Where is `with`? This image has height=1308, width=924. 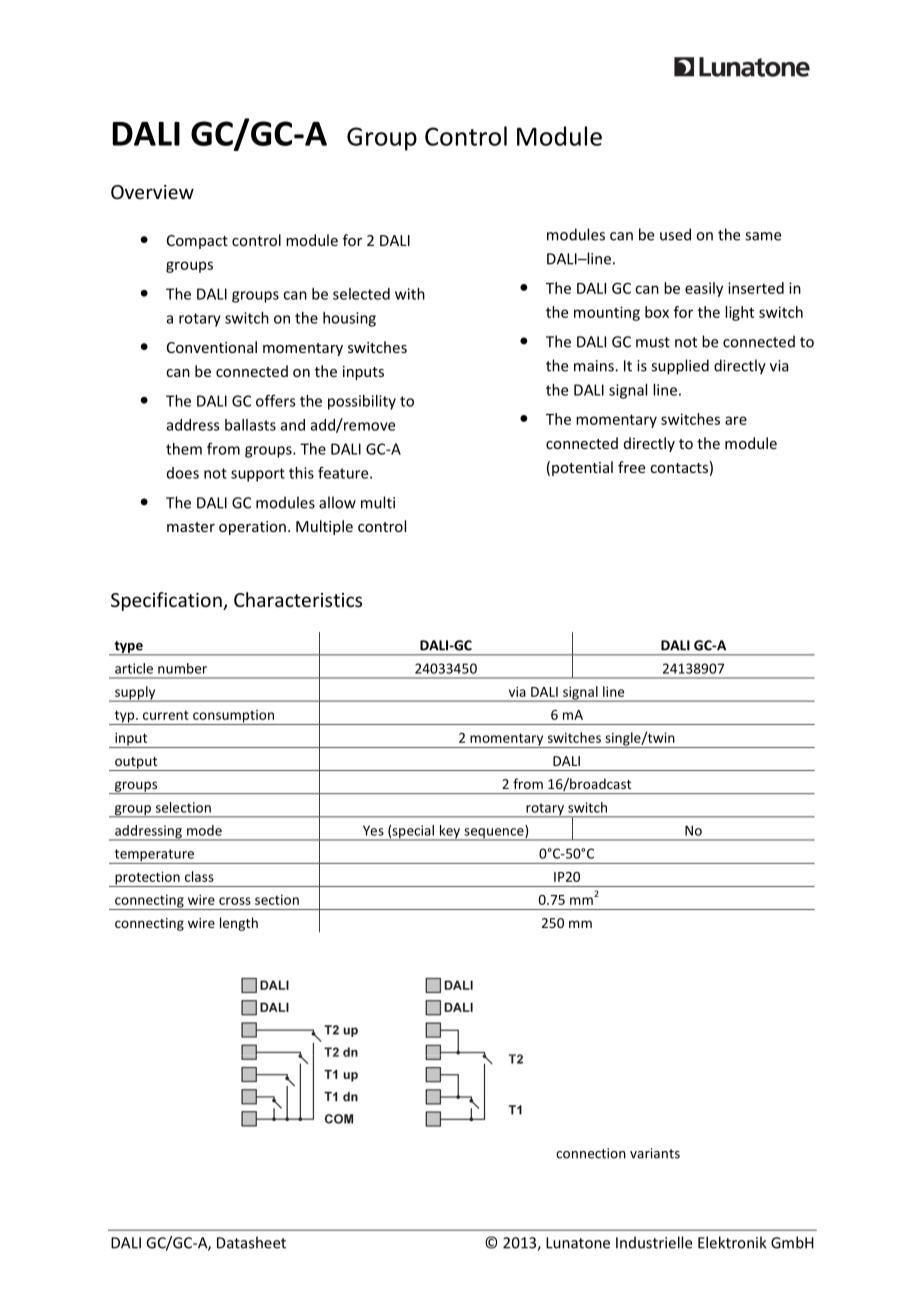 with is located at coordinates (410, 294).
